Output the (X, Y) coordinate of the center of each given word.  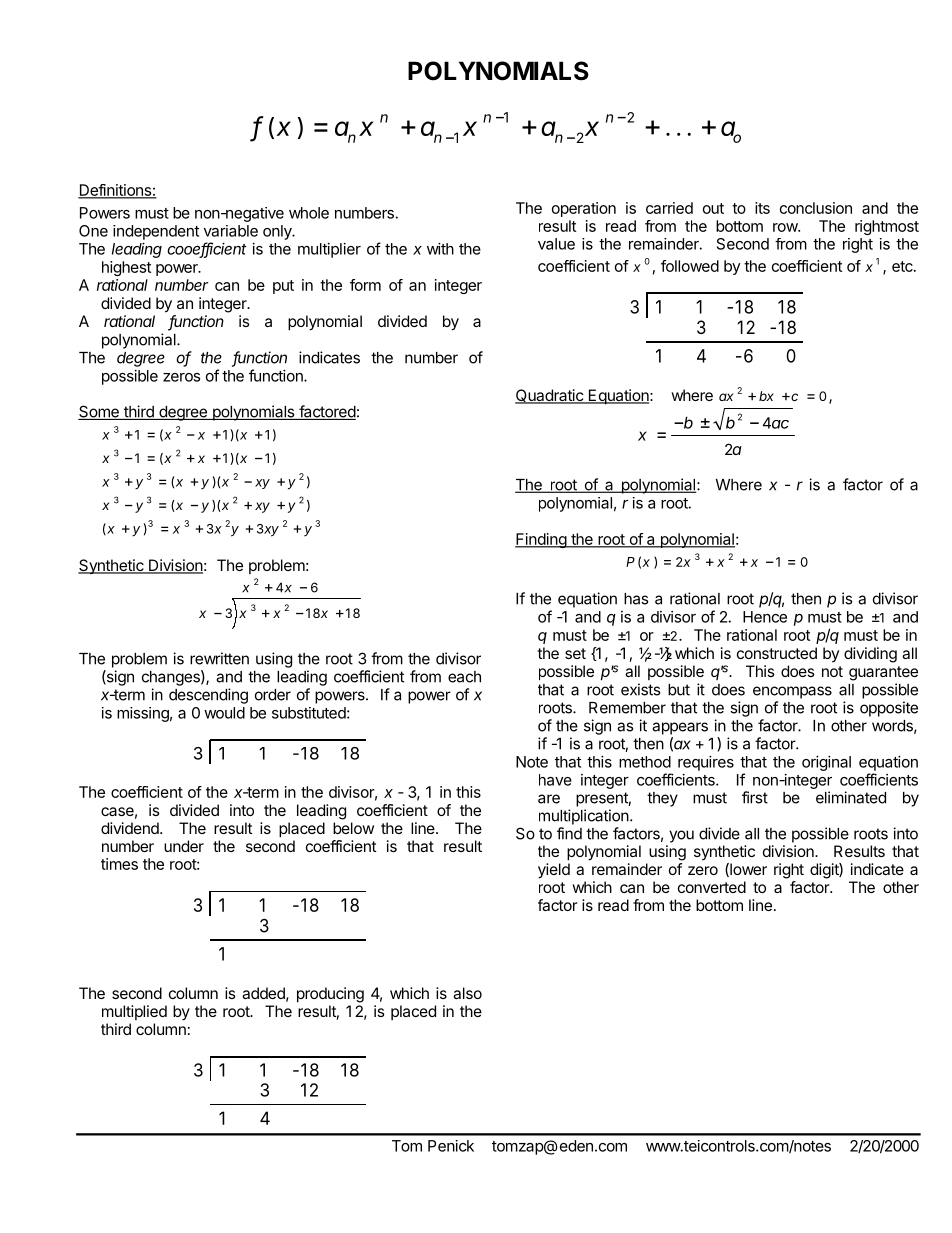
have (555, 780)
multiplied (134, 1012)
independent (156, 232)
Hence (765, 617)
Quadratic (550, 396)
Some (99, 412)
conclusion (816, 208)
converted (712, 887)
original (826, 763)
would (224, 713)
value (556, 244)
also (467, 993)
